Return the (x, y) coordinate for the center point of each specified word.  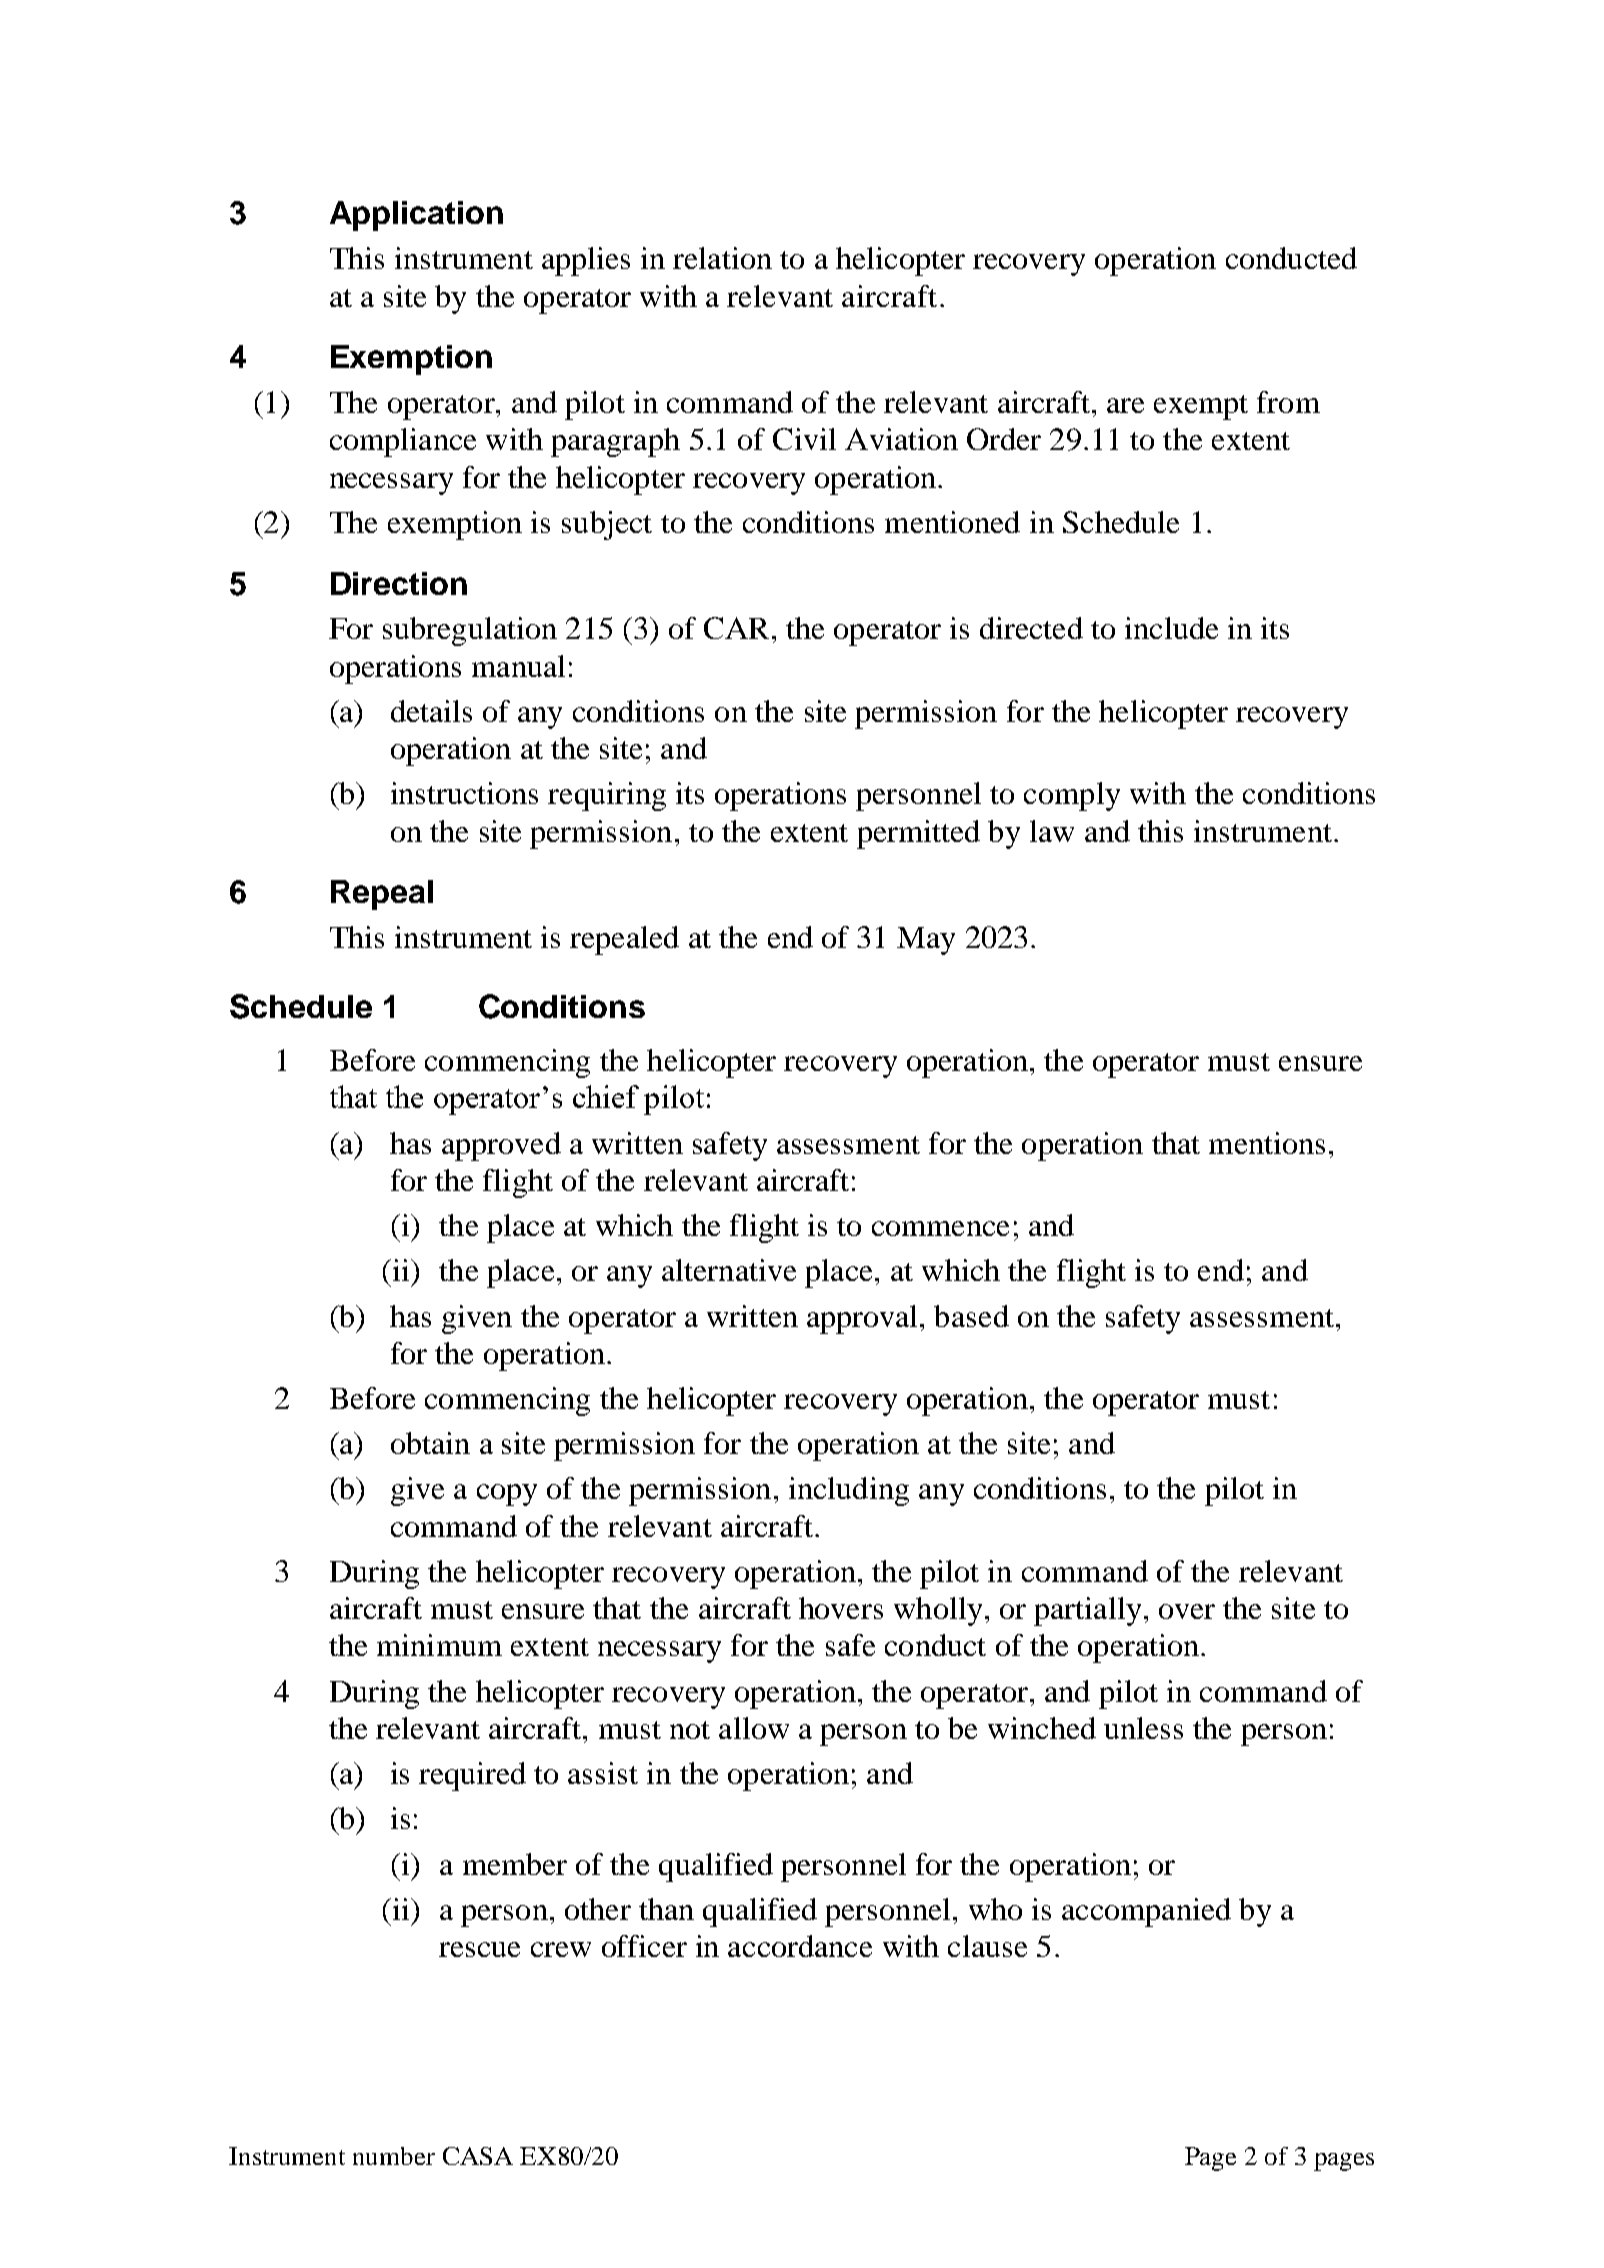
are (1125, 405)
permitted (918, 834)
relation (722, 258)
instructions (464, 793)
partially (1087, 1611)
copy (507, 1495)
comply (1072, 796)
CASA (478, 2156)
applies (586, 261)
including (849, 1491)
